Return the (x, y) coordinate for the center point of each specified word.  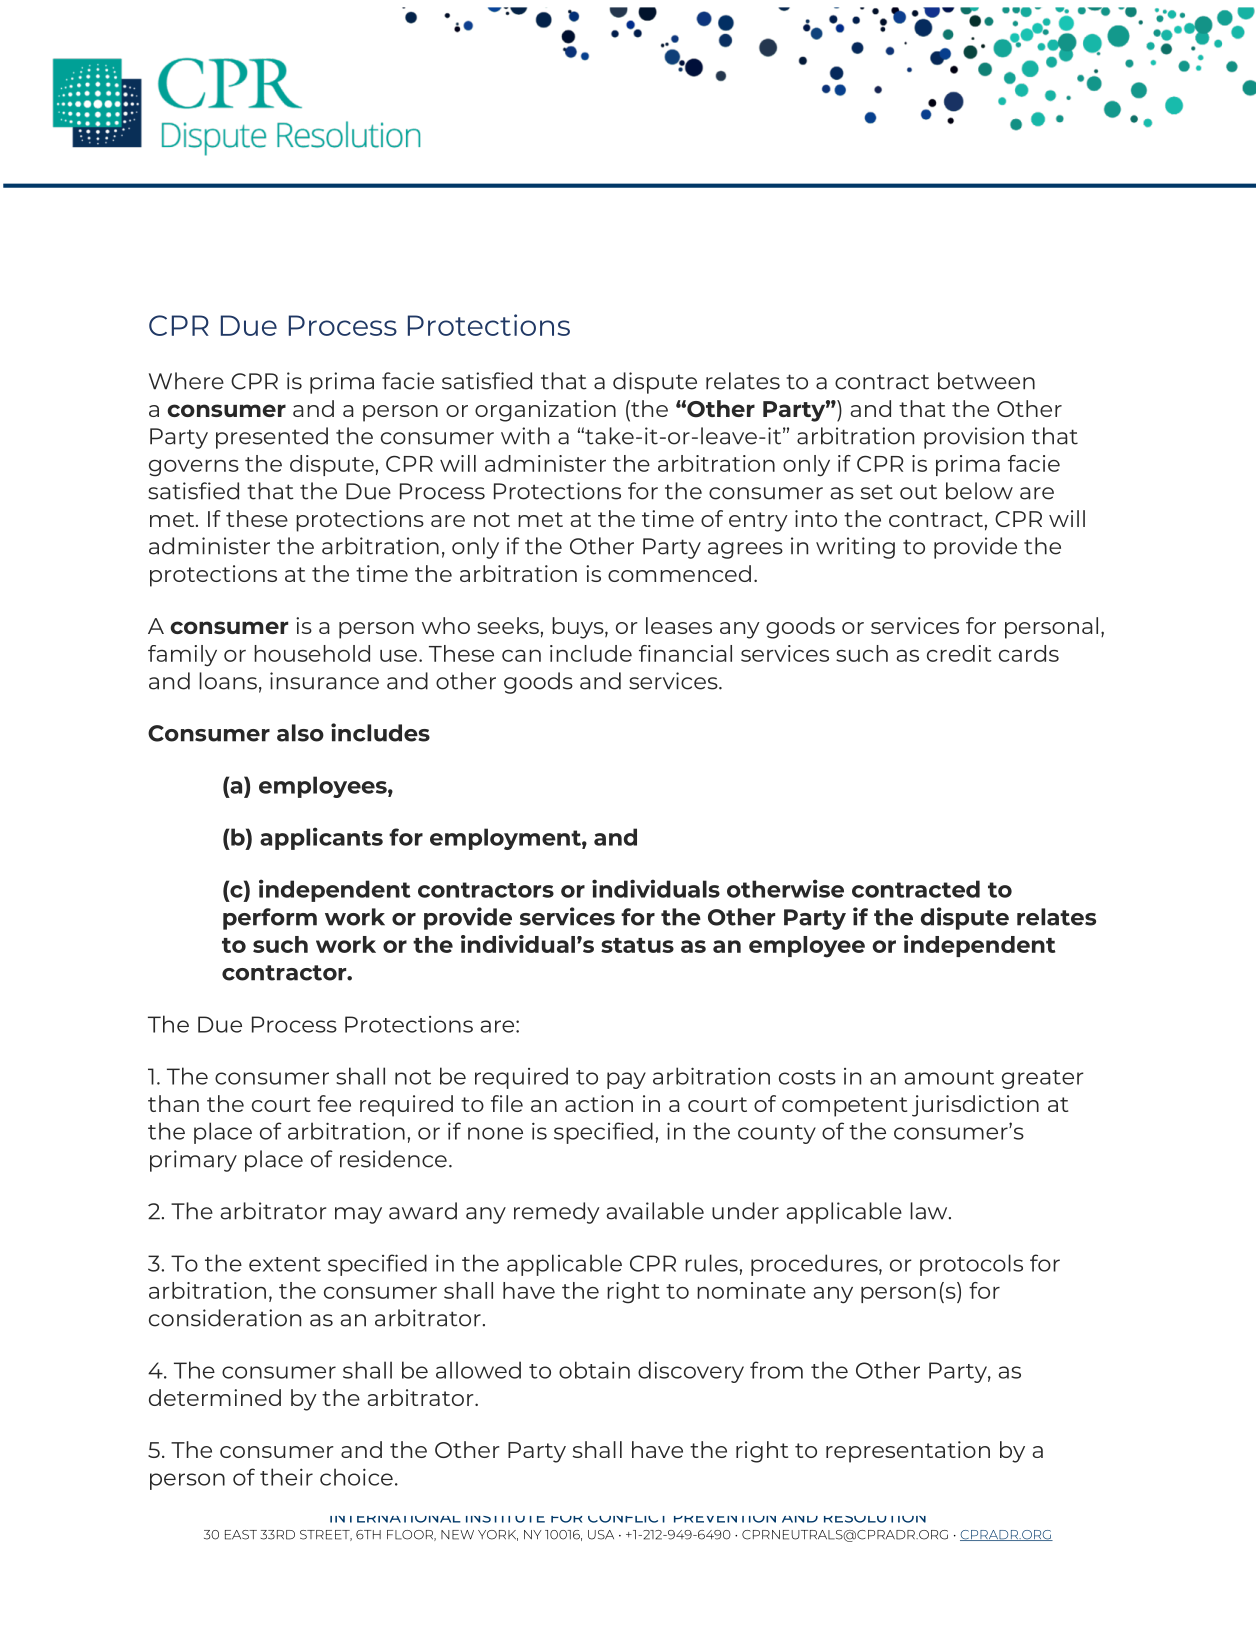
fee (334, 1103)
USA (601, 1535)
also (300, 733)
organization (545, 411)
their (286, 1477)
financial (685, 653)
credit (959, 653)
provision (974, 438)
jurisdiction (975, 1106)
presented (272, 438)
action (599, 1103)
